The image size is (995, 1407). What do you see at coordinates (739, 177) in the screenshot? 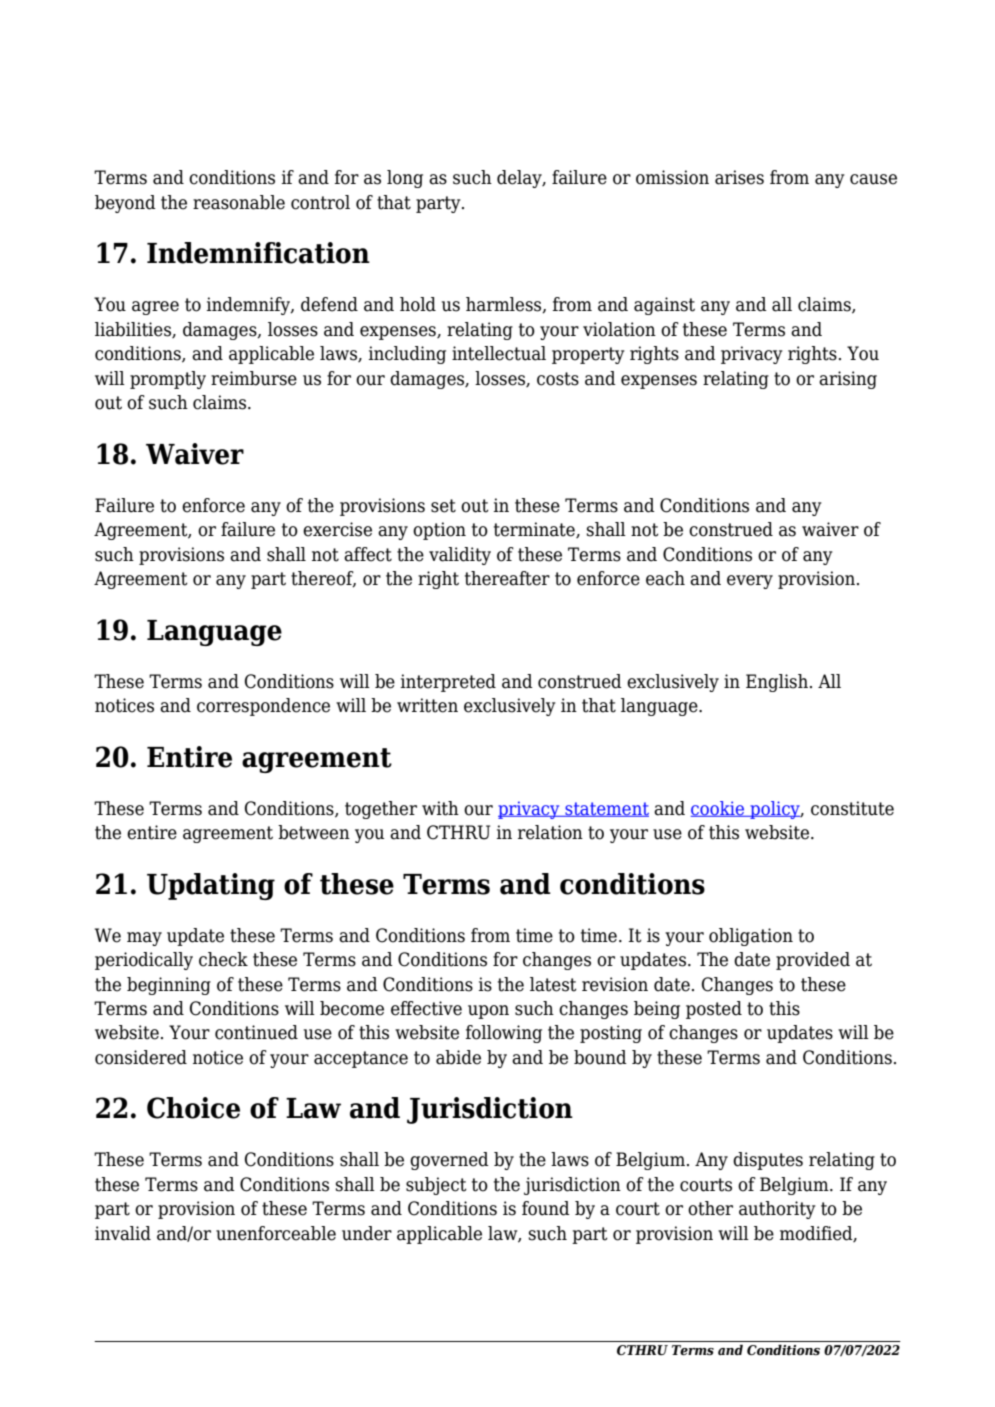
I see `arises` at bounding box center [739, 177].
